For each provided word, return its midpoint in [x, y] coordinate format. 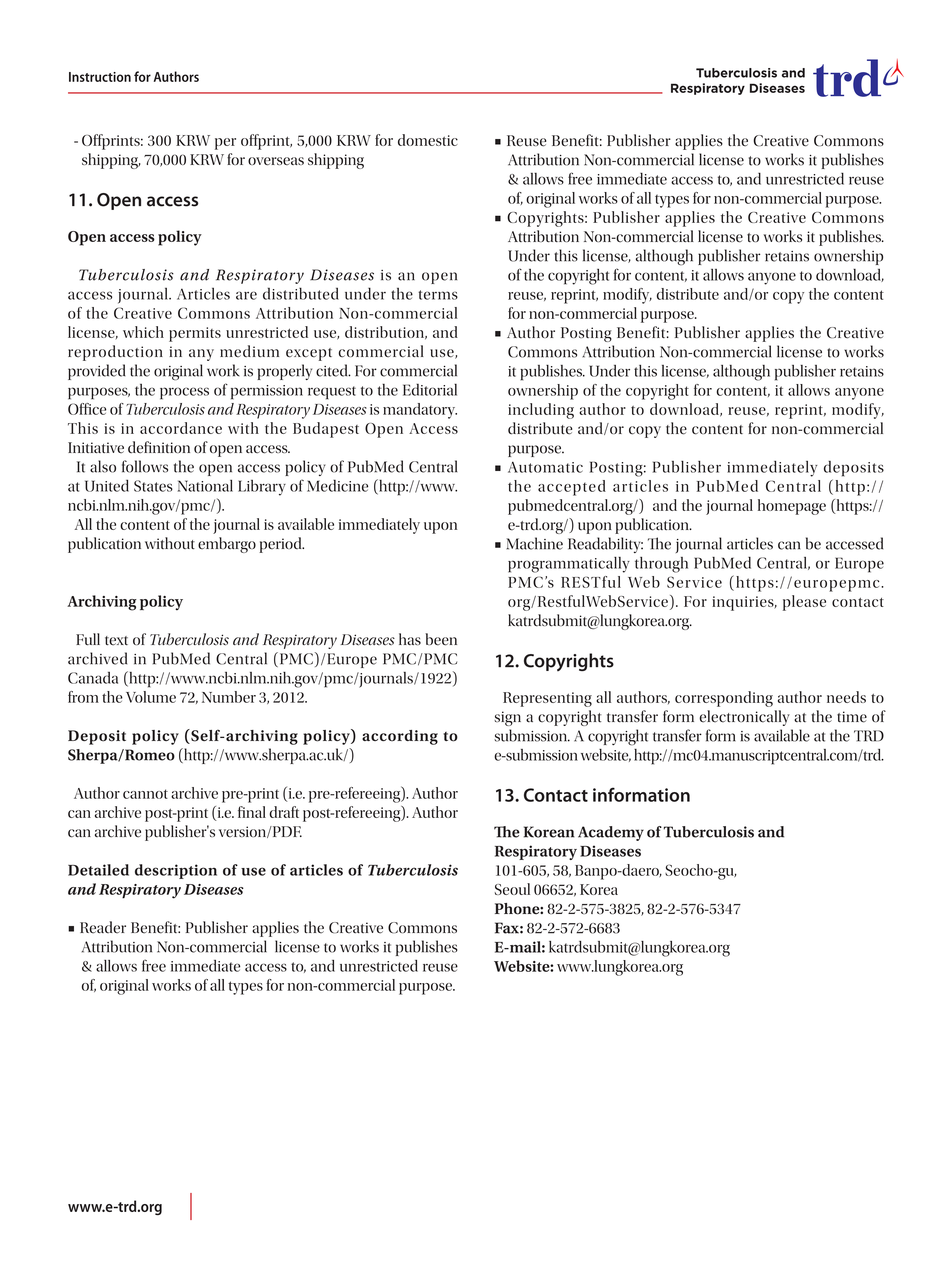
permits [195, 334]
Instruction [100, 77]
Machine [534, 543]
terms [438, 295]
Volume [151, 697]
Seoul [512, 889]
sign [507, 718]
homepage [792, 507]
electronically [744, 718]
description [176, 871]
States [153, 486]
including [541, 411]
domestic [428, 140]
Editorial [430, 389]
